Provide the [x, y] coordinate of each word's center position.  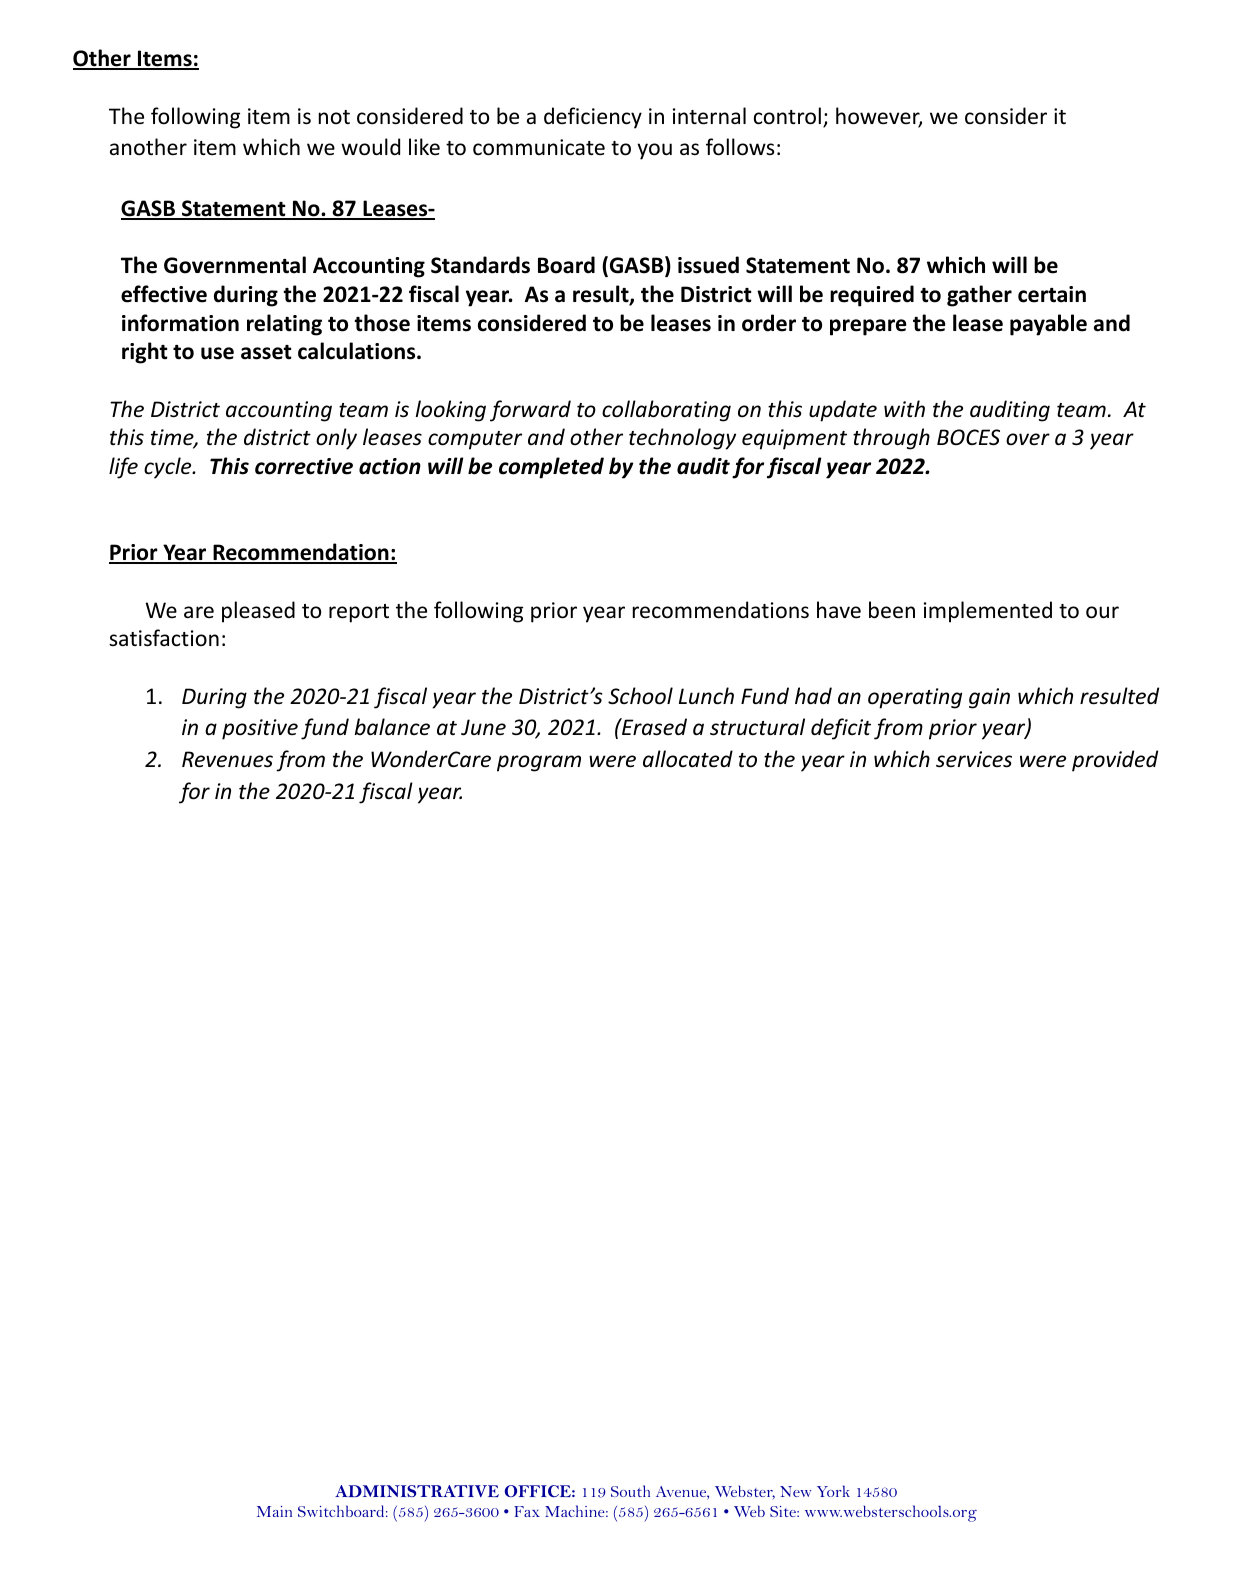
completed [551, 468]
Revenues [227, 759]
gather [979, 296]
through [891, 439]
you [654, 151]
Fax [527, 1511]
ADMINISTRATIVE [417, 1491]
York [833, 1491]
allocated [688, 759]
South [630, 1491]
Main [274, 1511]
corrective [304, 466]
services [974, 759]
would [370, 147]
